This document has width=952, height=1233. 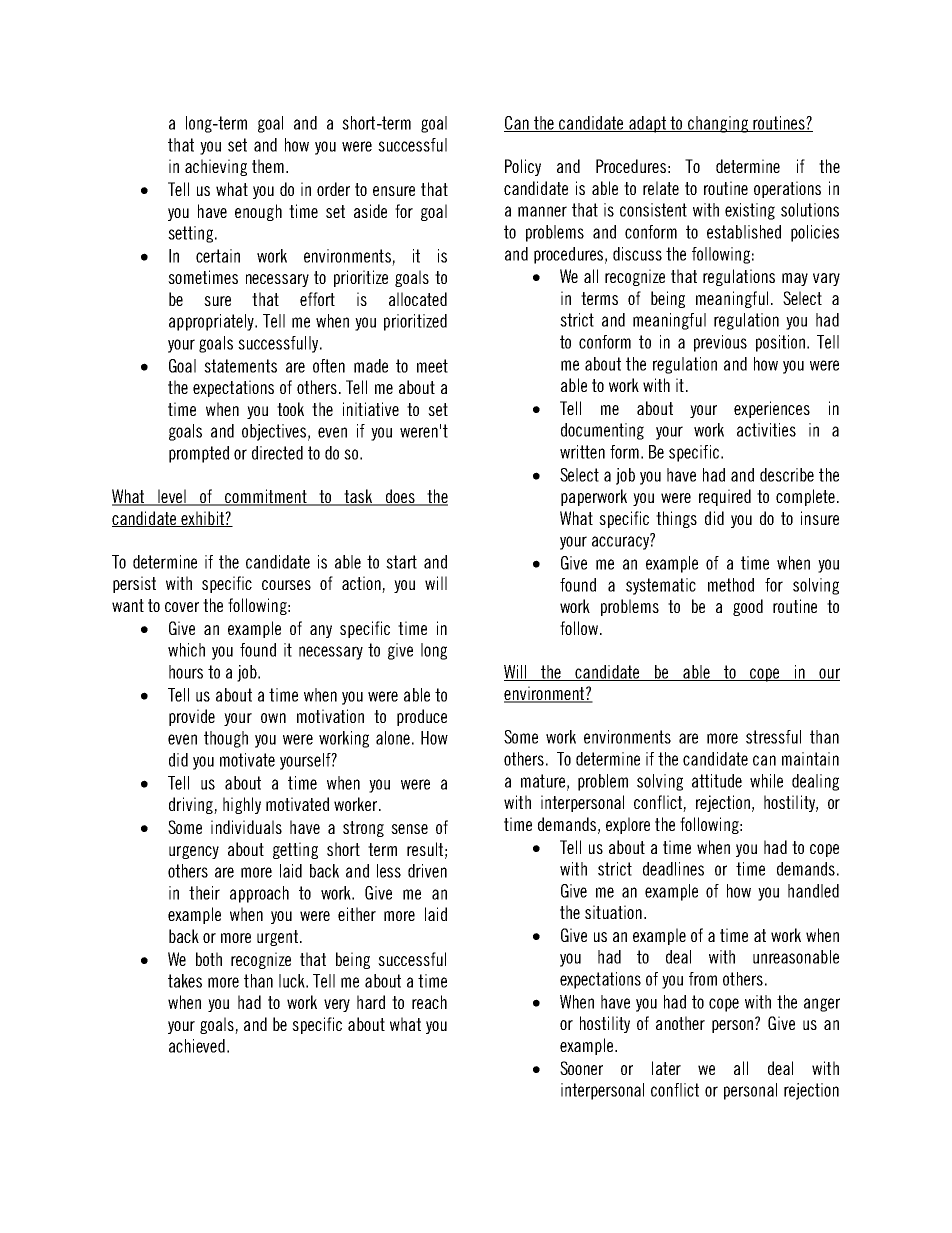 What do you see at coordinates (182, 607) in the document?
I see `cover` at bounding box center [182, 607].
